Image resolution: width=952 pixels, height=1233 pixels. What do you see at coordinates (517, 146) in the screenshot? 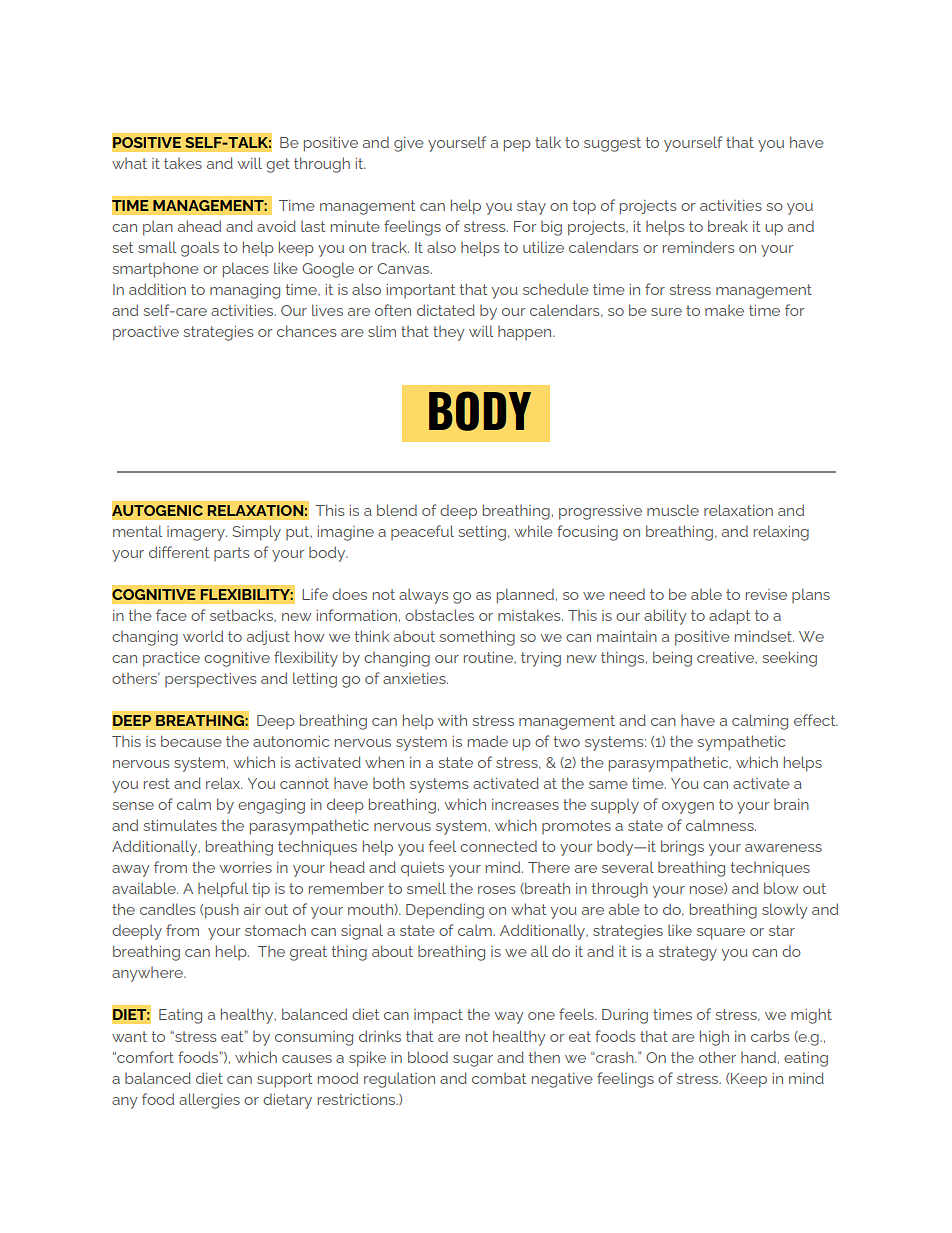
I see `pep` at bounding box center [517, 146].
